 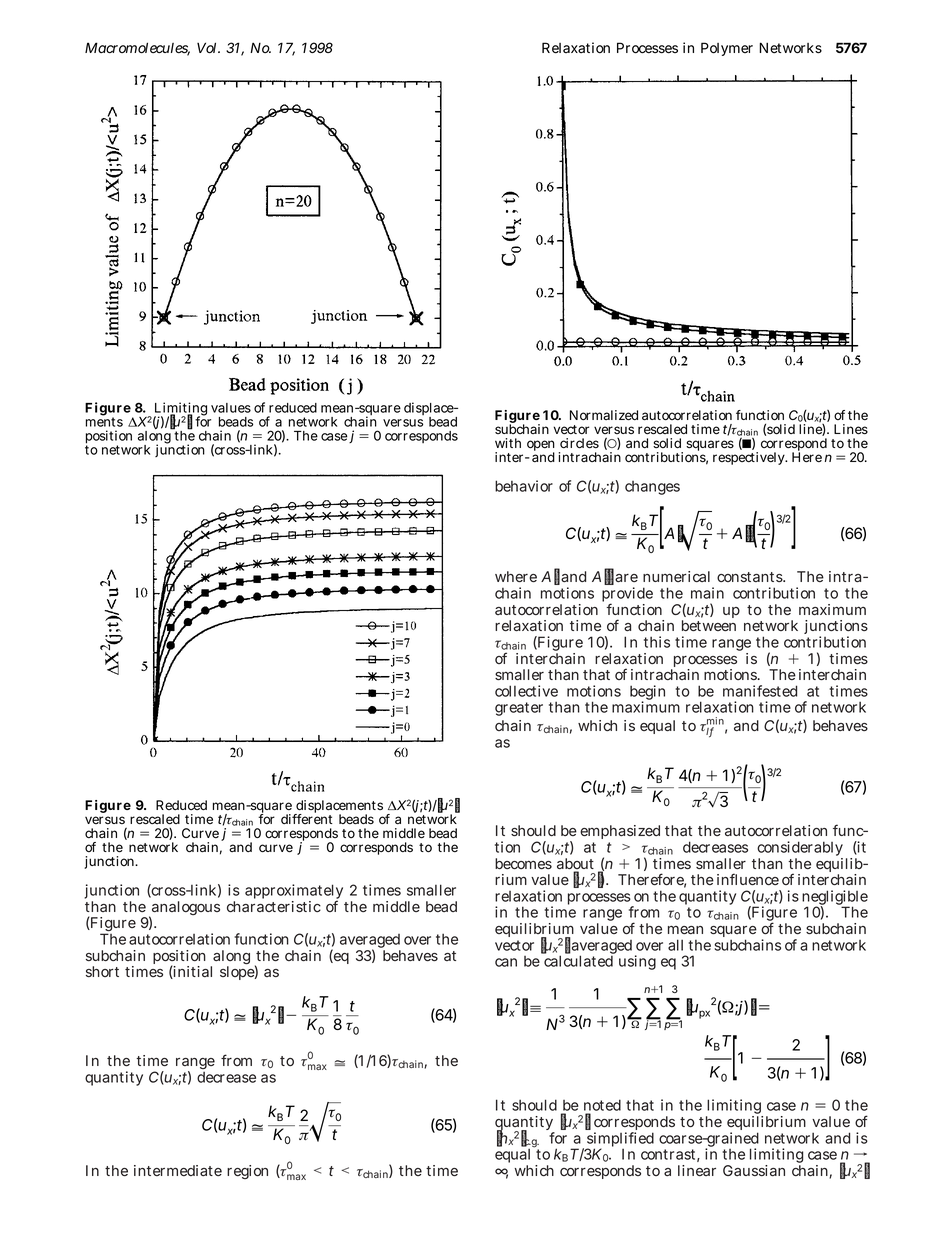 What do you see at coordinates (208, 47) in the image?
I see `Vol` at bounding box center [208, 47].
